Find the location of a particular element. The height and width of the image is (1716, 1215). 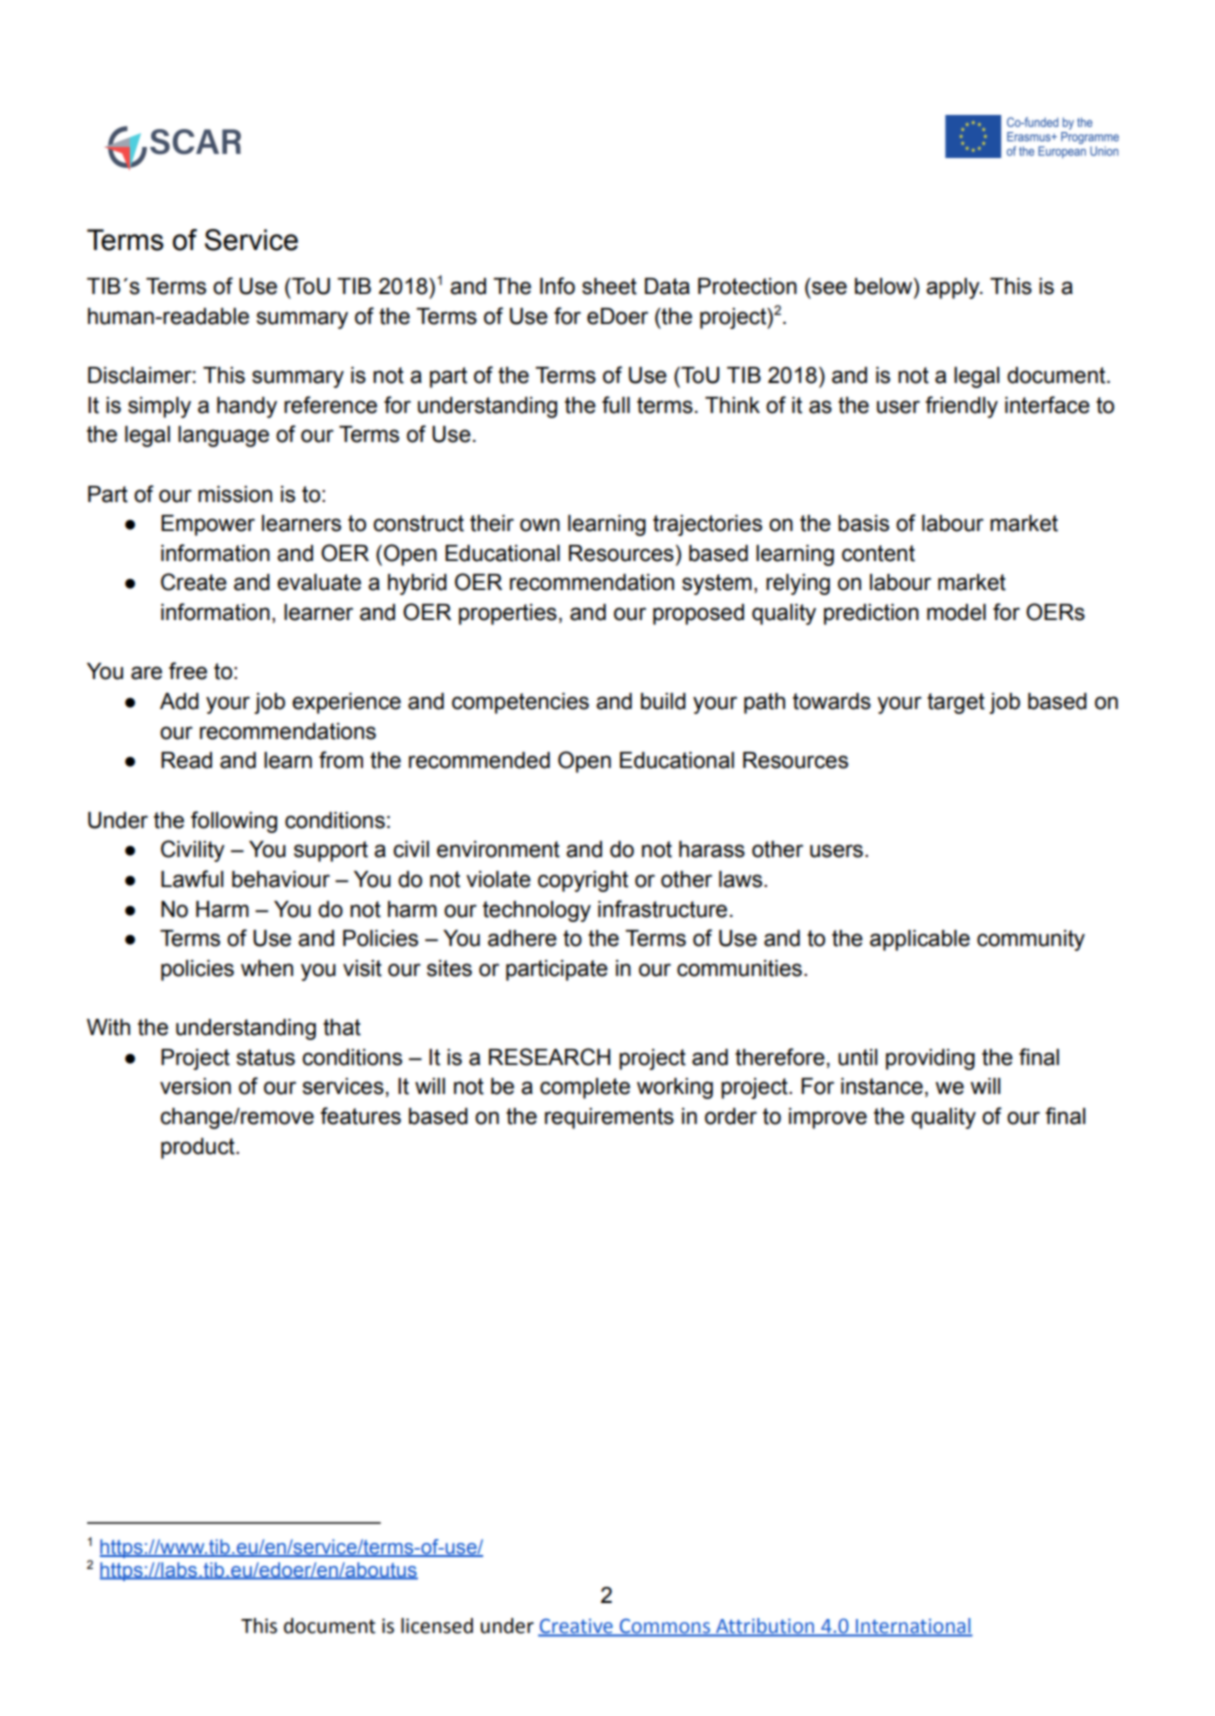

Creative is located at coordinates (576, 1627).
